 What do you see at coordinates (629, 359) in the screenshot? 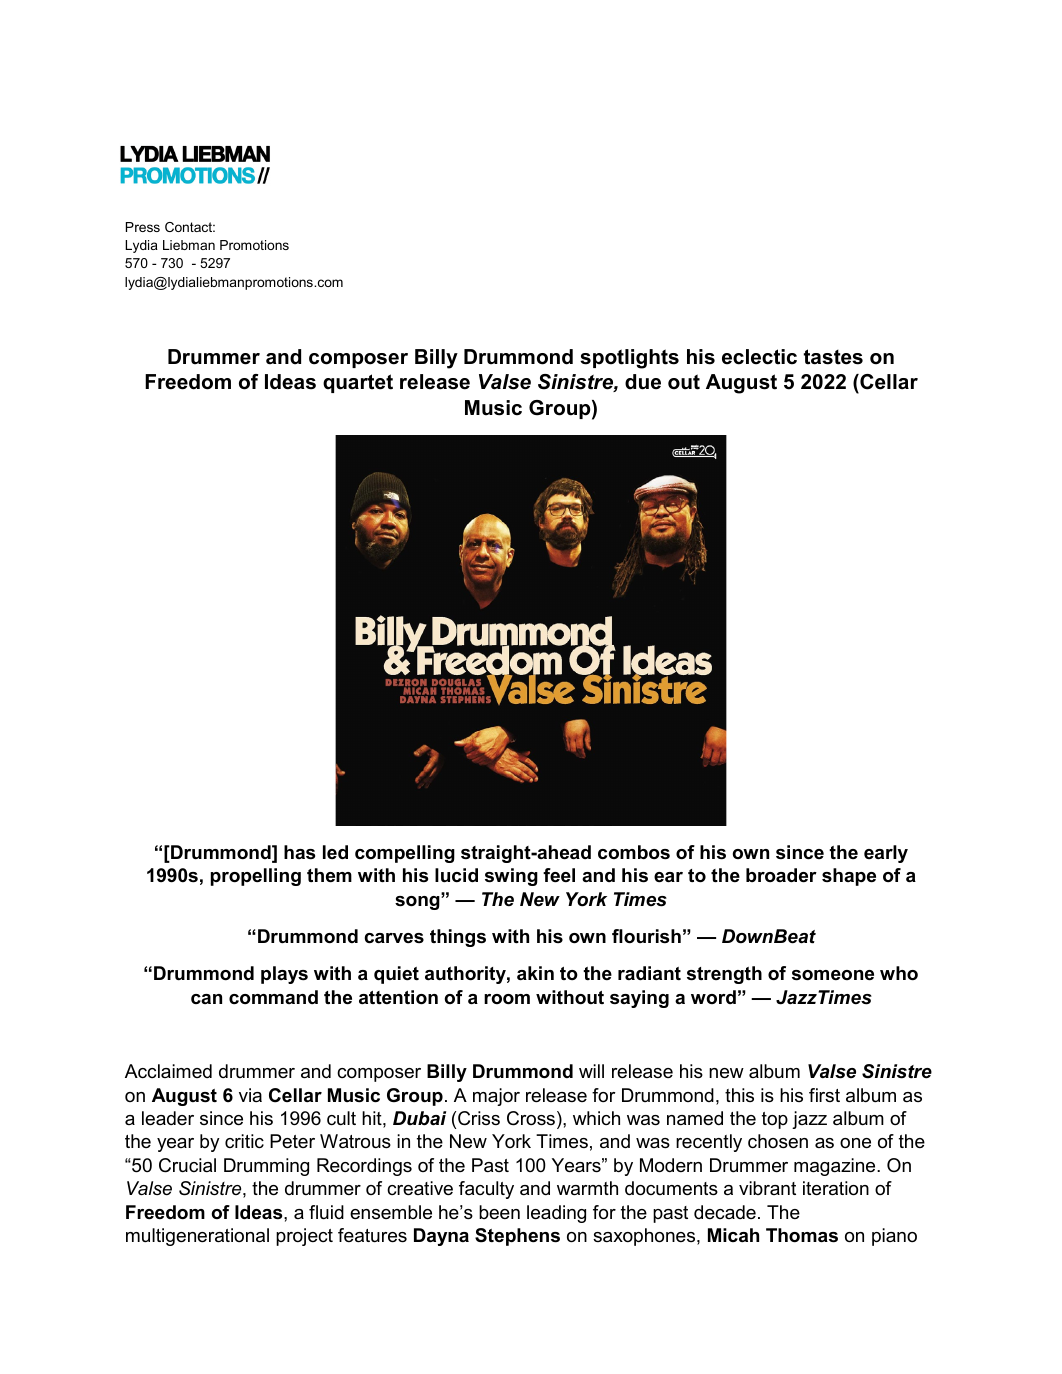
I see `spotlights` at bounding box center [629, 359].
